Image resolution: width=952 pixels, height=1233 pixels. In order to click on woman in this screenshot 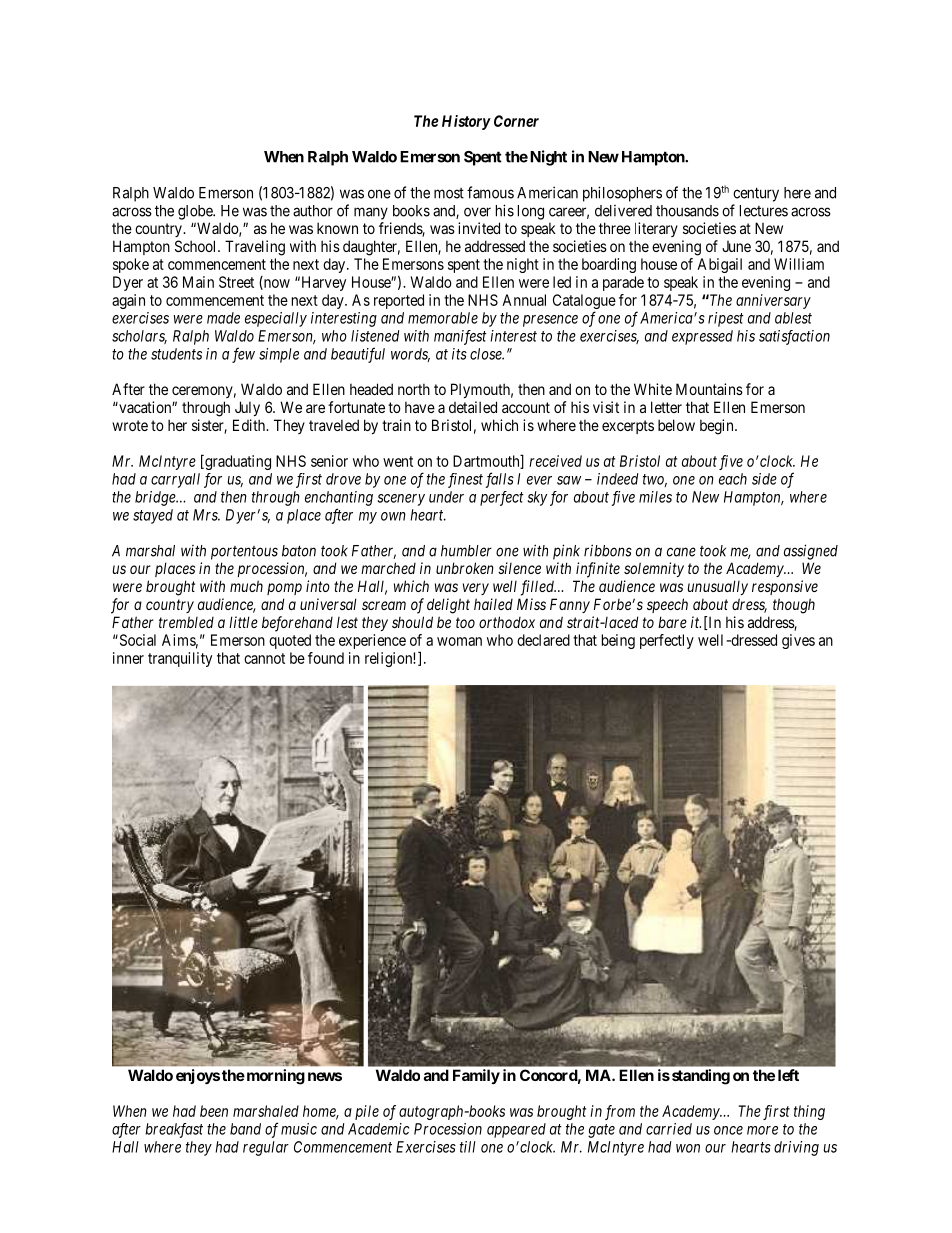, I will do `click(459, 641)`.
